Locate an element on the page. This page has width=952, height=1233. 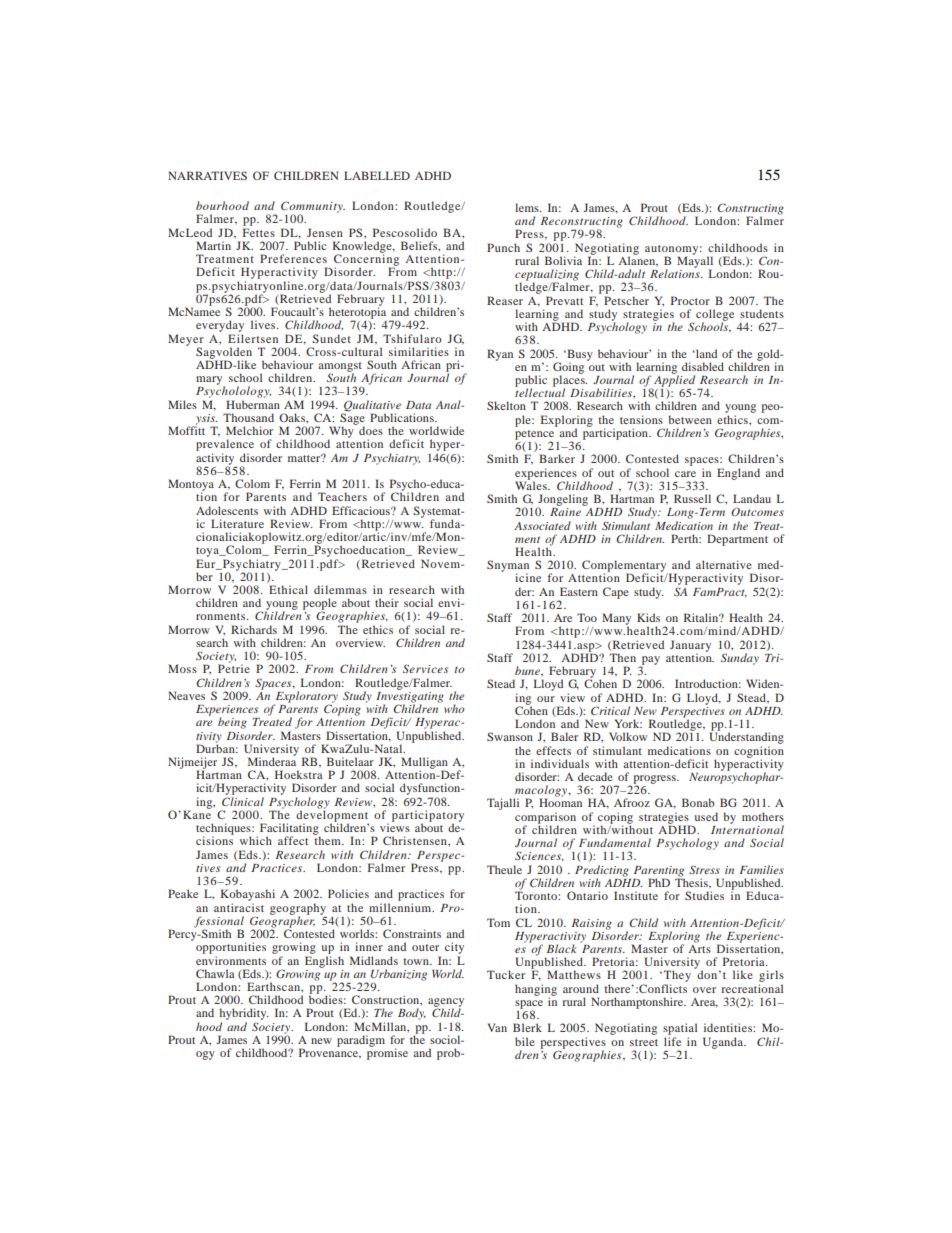
Punch is located at coordinates (503, 247).
